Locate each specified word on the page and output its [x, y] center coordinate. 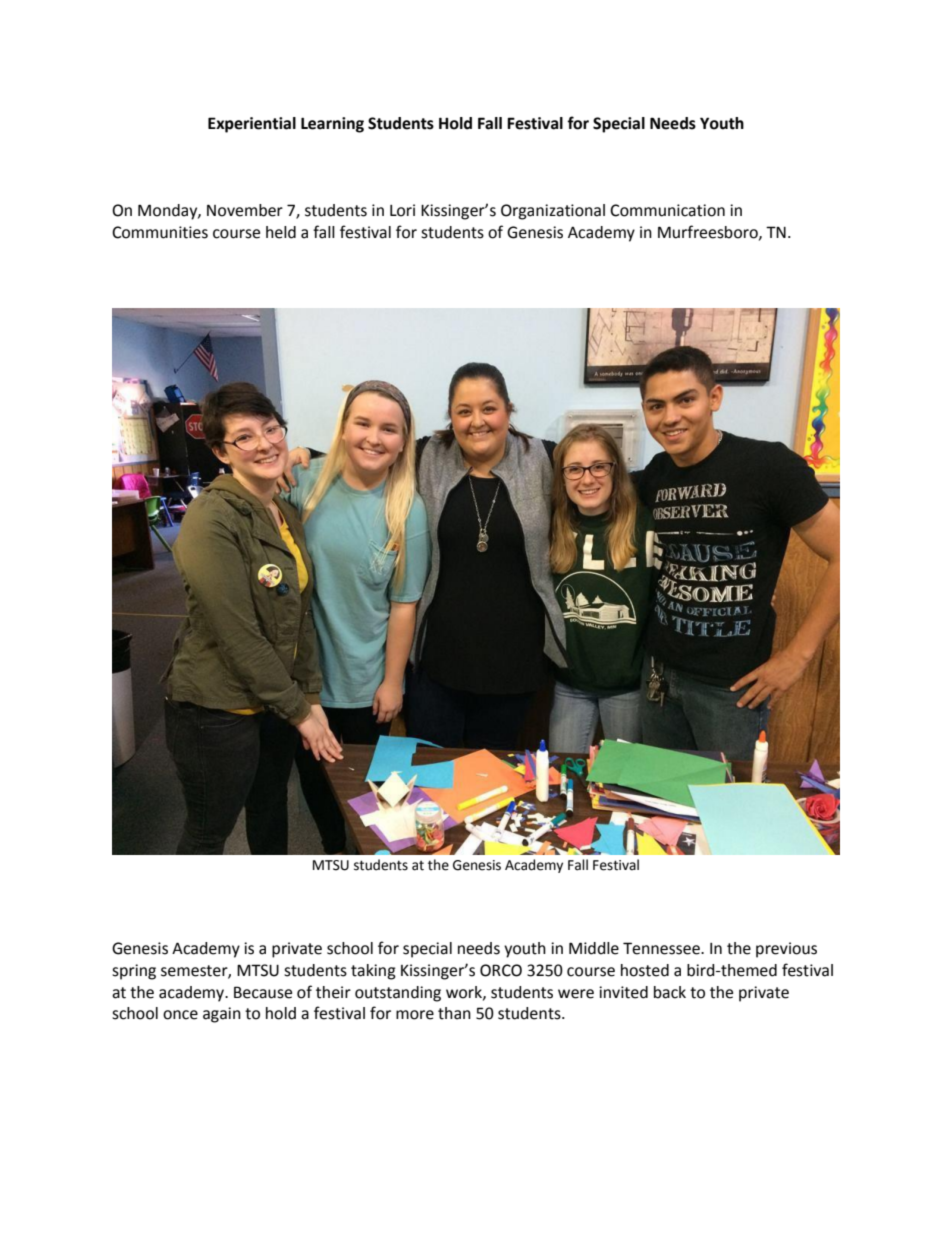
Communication [667, 210]
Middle [594, 948]
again [222, 1015]
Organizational [553, 212]
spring [134, 972]
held [281, 232]
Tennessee [662, 948]
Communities [160, 232]
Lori [402, 210]
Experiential [252, 125]
